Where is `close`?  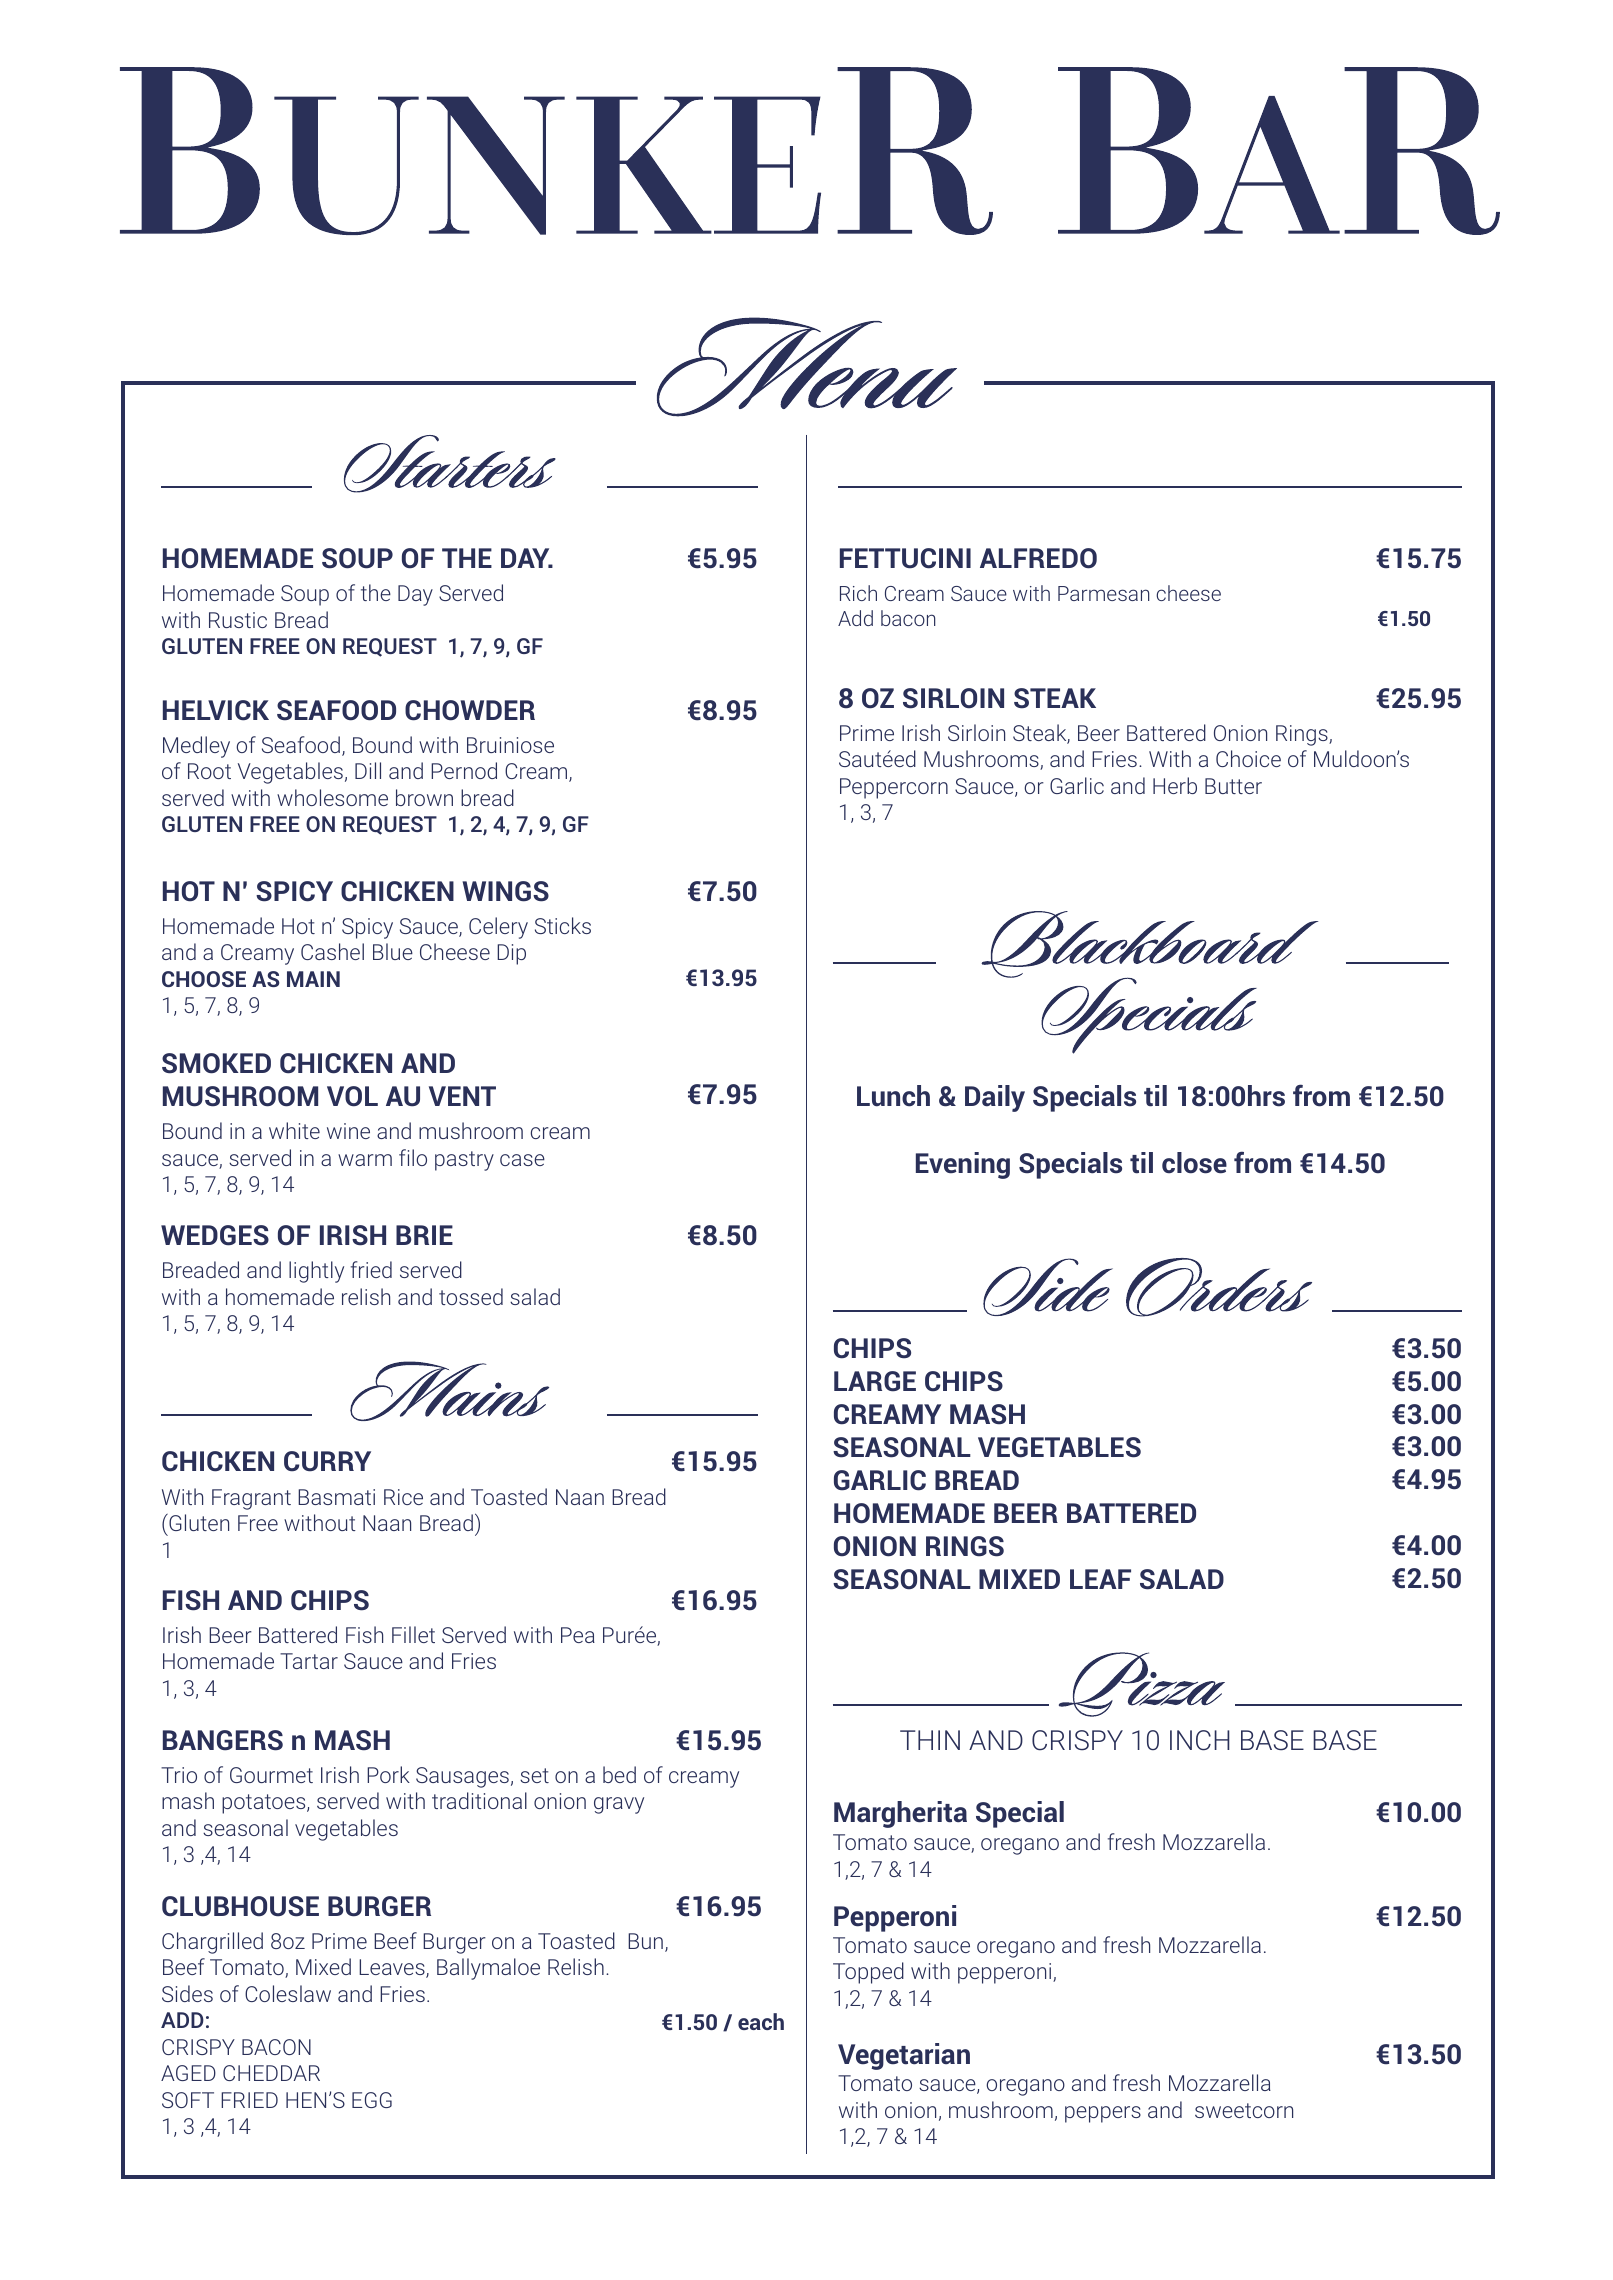
close is located at coordinates (1194, 1163).
